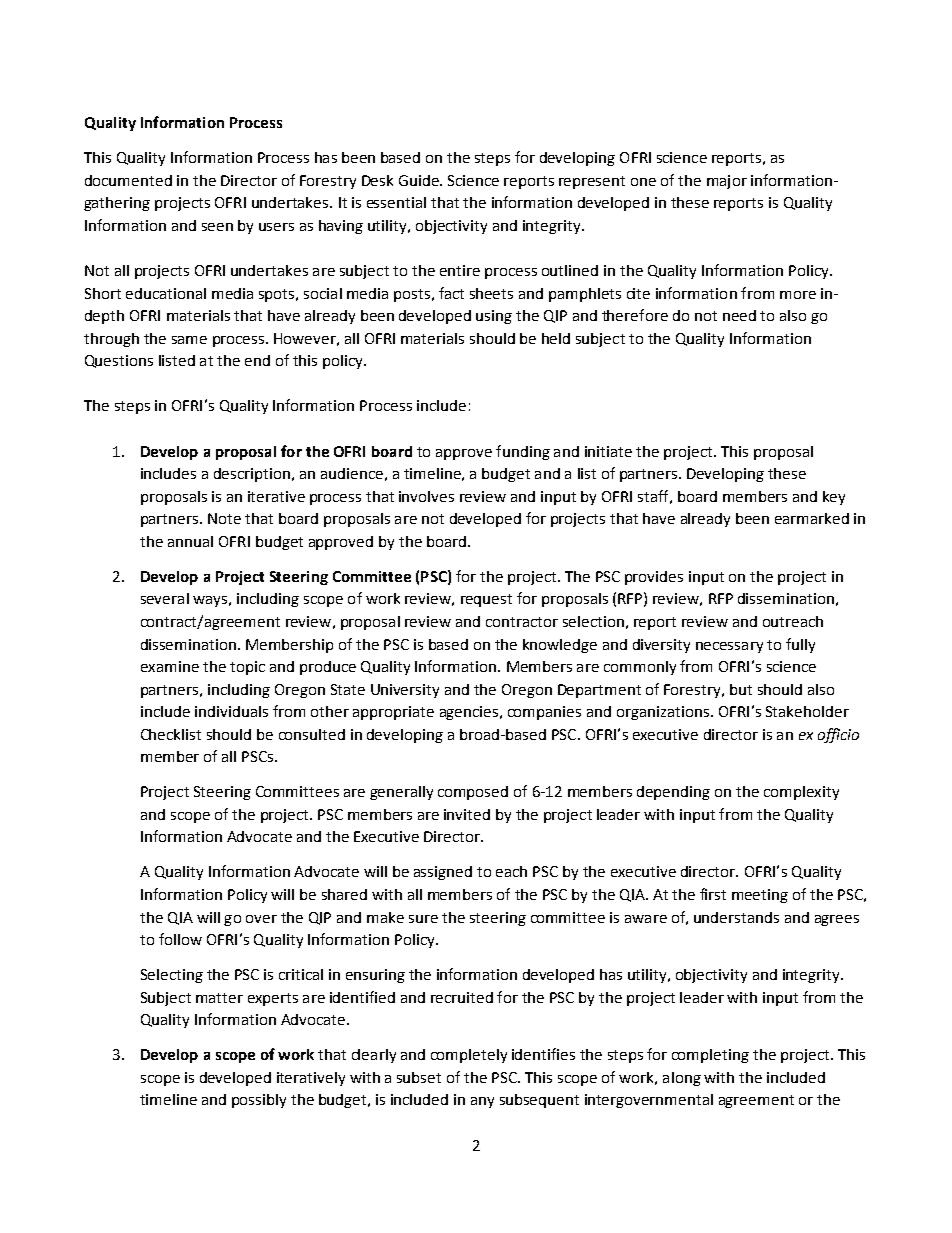 The image size is (952, 1233). I want to click on seen, so click(217, 227).
